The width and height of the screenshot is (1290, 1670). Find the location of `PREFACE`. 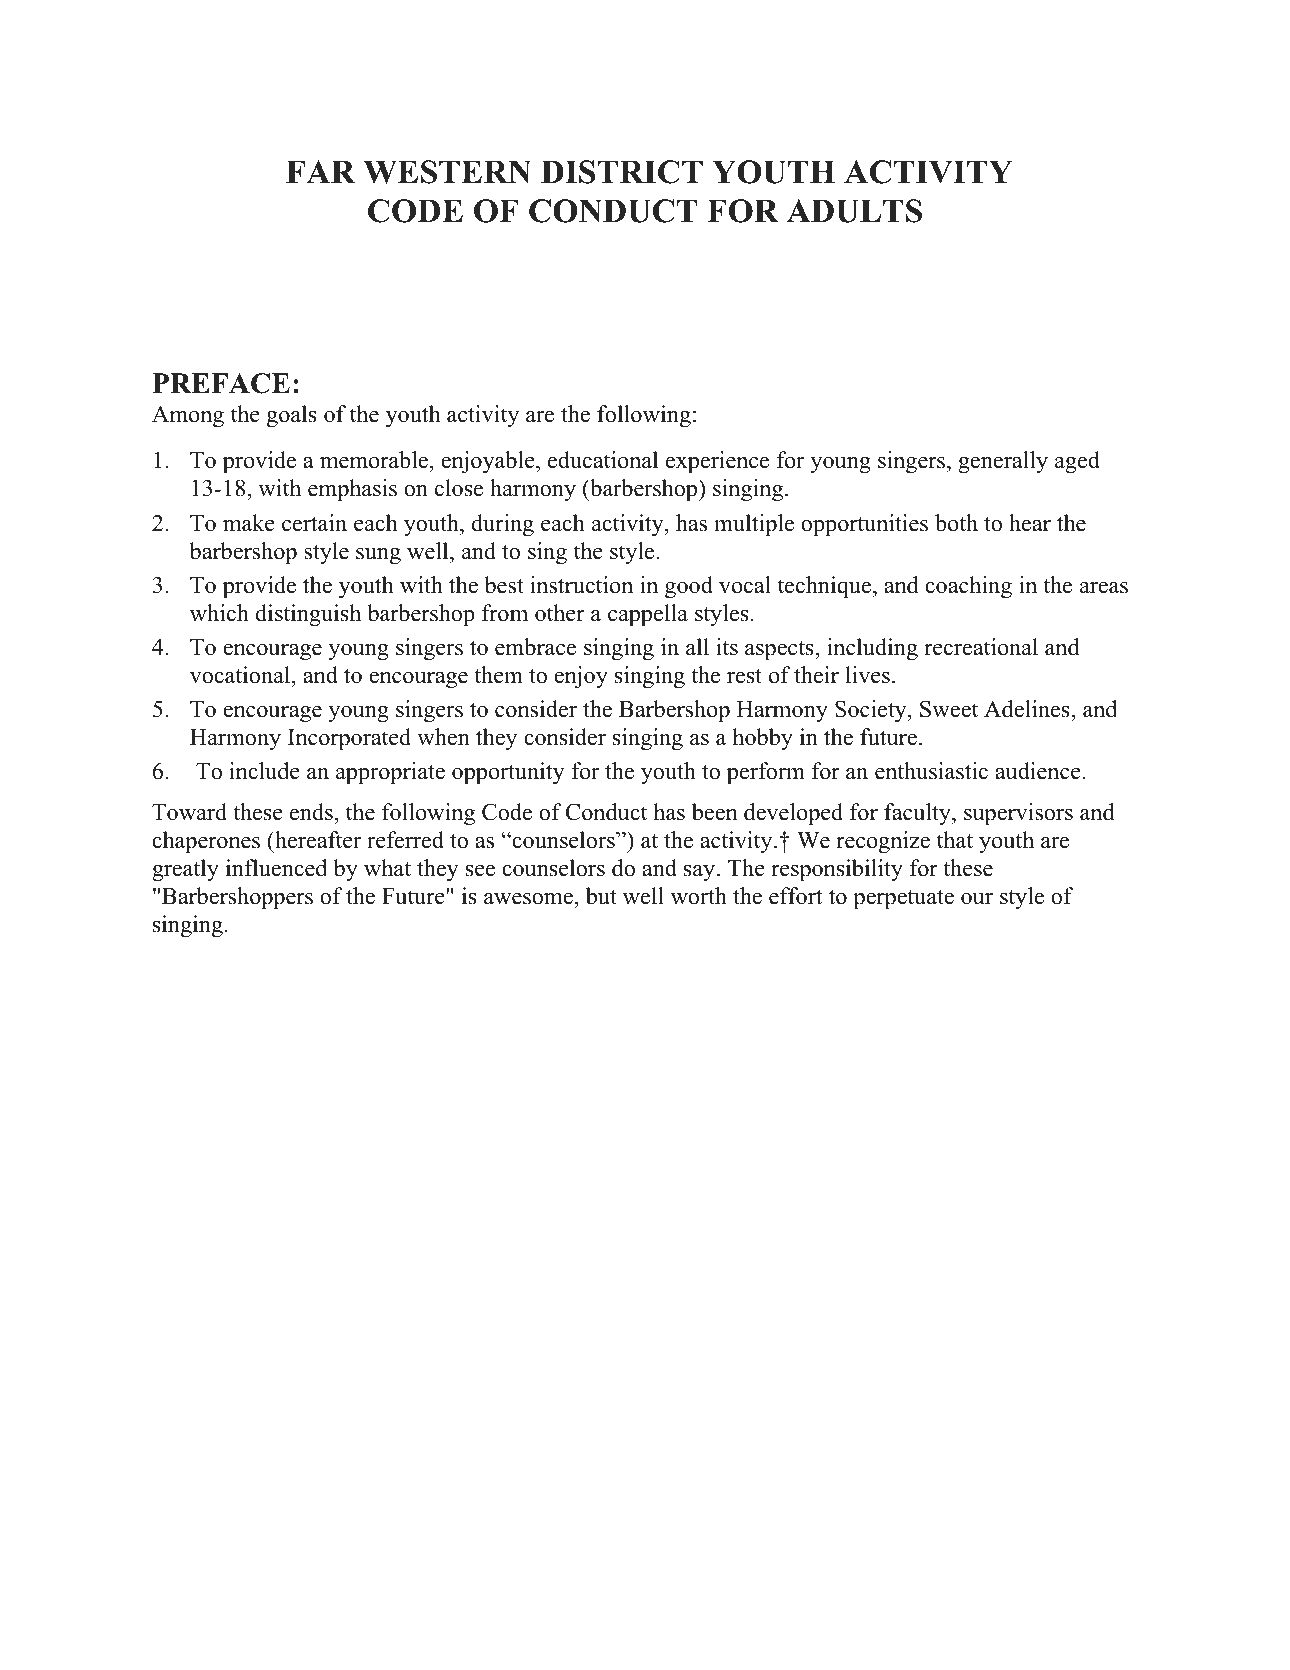

PREFACE is located at coordinates (221, 383).
